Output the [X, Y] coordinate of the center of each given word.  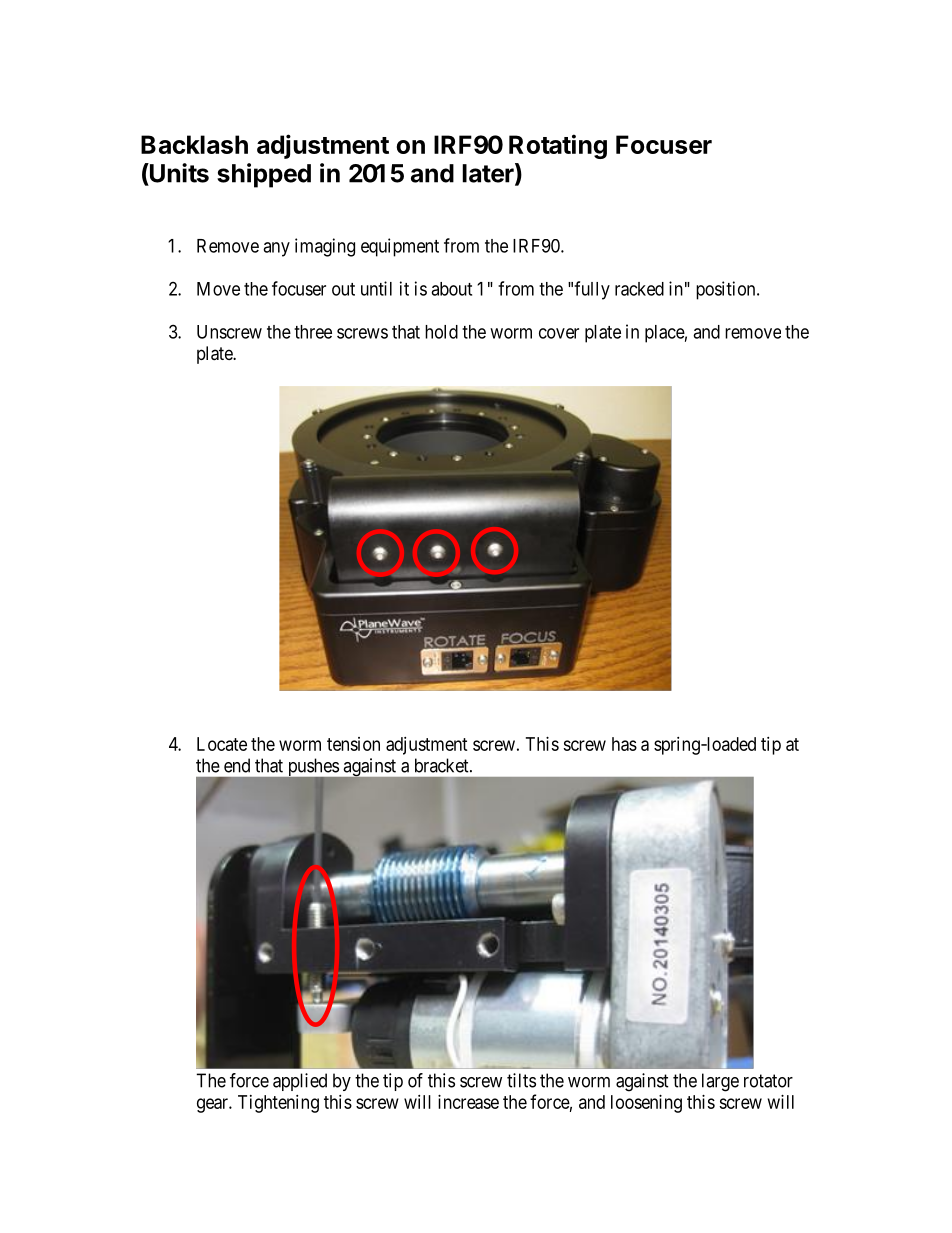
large [720, 1082]
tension [353, 744]
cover [559, 333]
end [237, 765]
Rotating [558, 146]
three [313, 332]
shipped [264, 175]
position [727, 290]
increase [468, 1102]
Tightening [278, 1104]
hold [441, 332]
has [624, 744]
